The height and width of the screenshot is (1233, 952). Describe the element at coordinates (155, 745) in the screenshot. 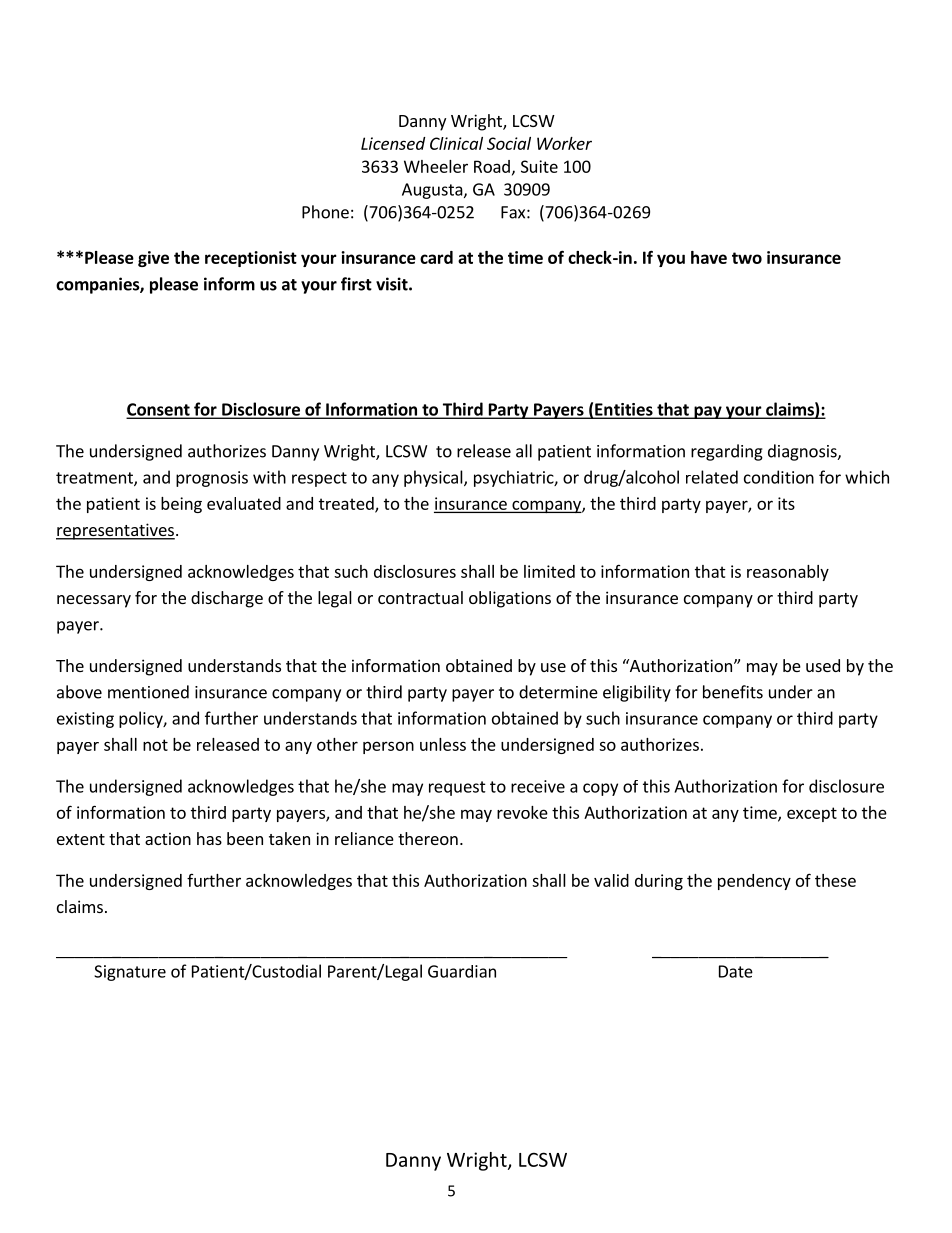

I see `not` at that location.
